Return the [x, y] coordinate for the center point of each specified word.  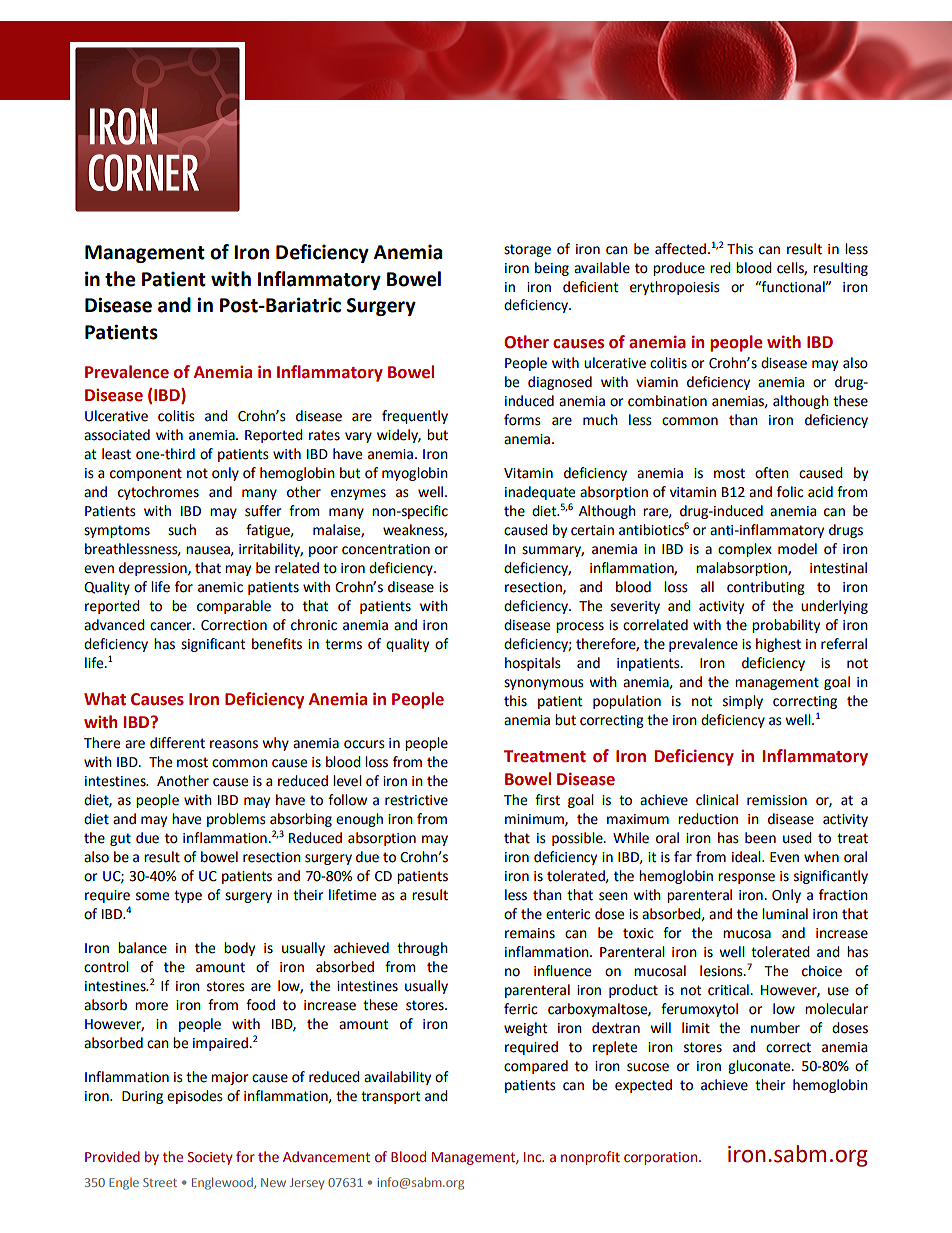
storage [527, 250]
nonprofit [590, 1158]
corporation [662, 1158]
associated [117, 435]
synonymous [544, 684]
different [177, 743]
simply [743, 702]
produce [679, 269]
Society [210, 1158]
